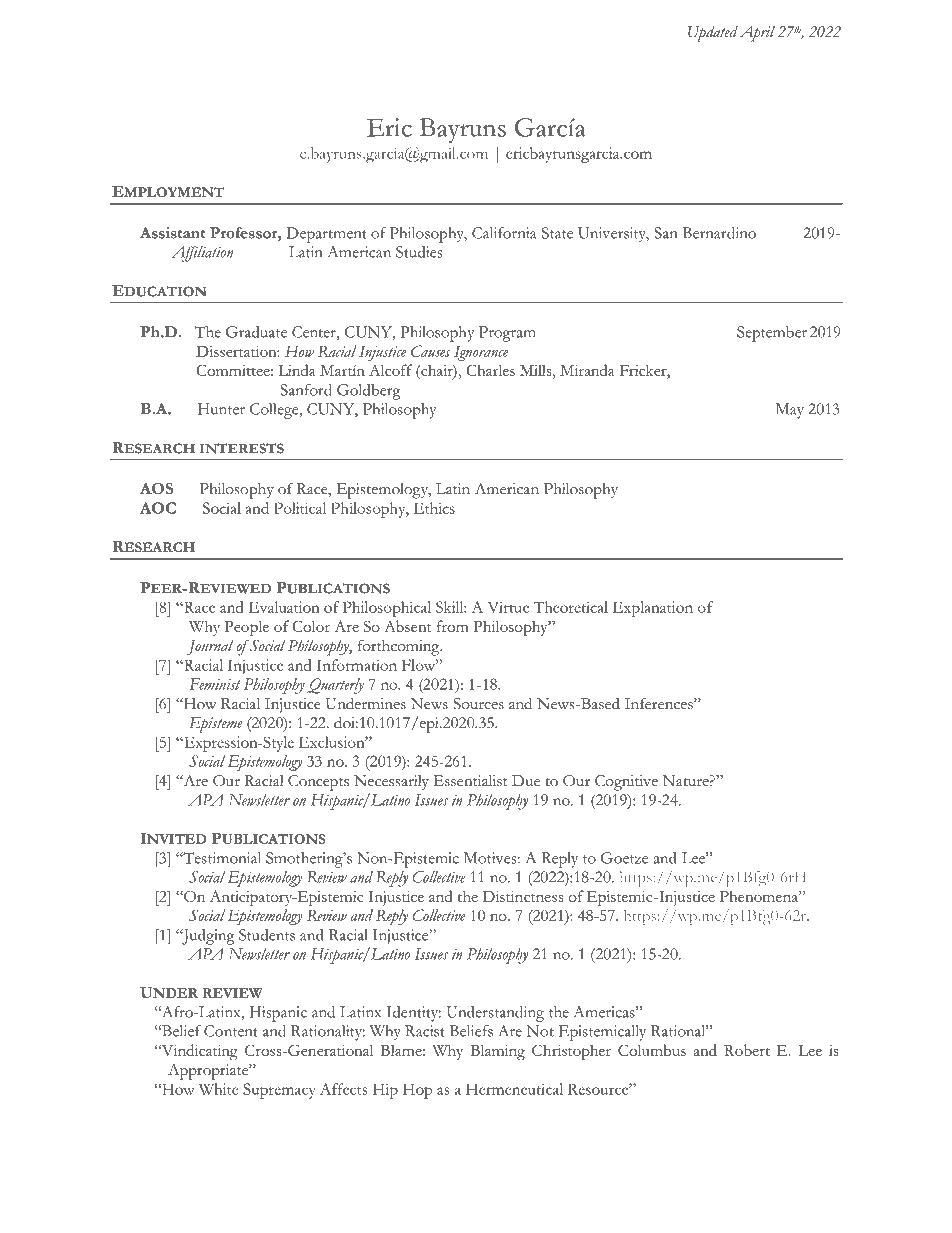  What do you see at coordinates (504, 233) in the document?
I see `California` at bounding box center [504, 233].
